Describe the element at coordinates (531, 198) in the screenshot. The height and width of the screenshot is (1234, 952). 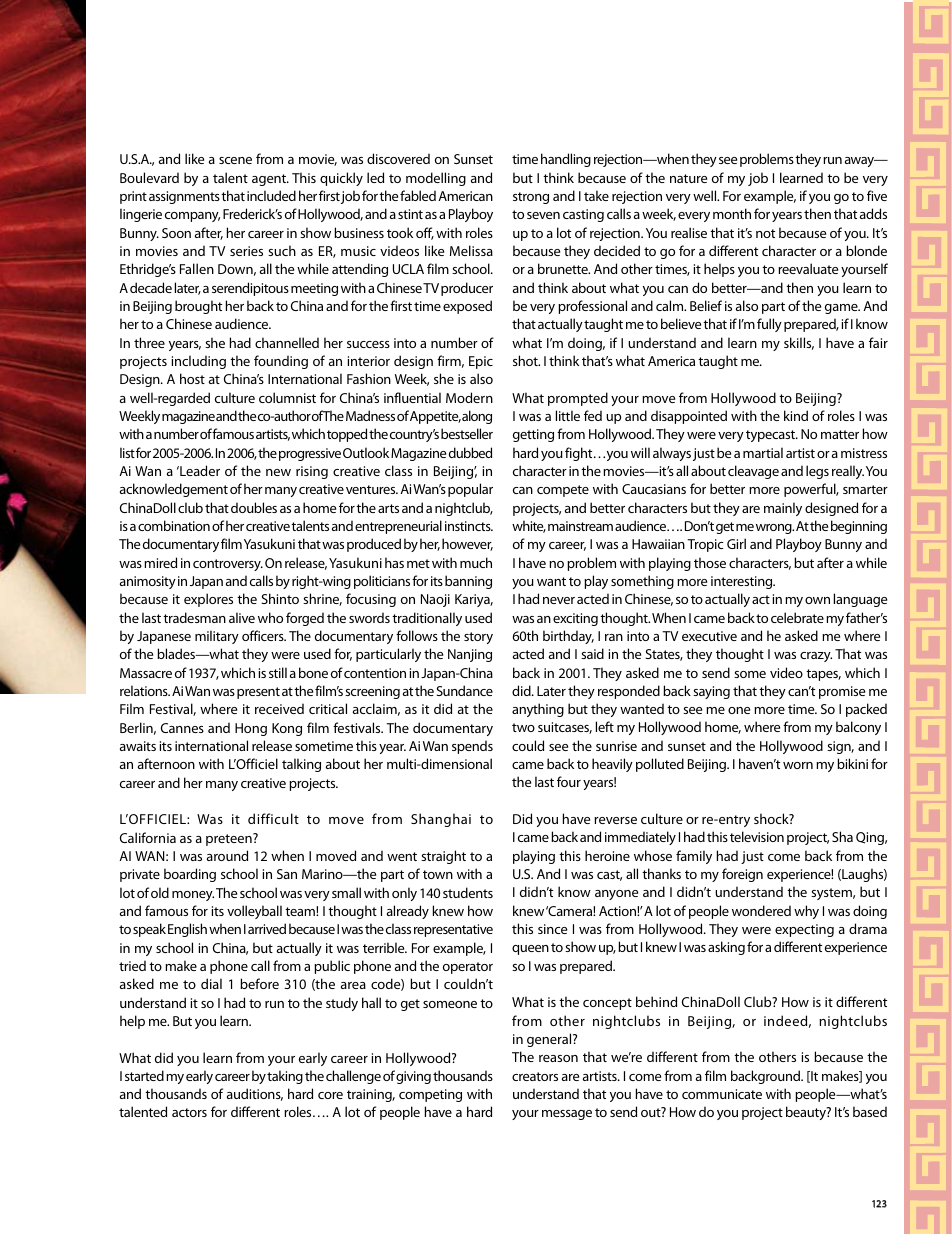
I see `strong` at that location.
